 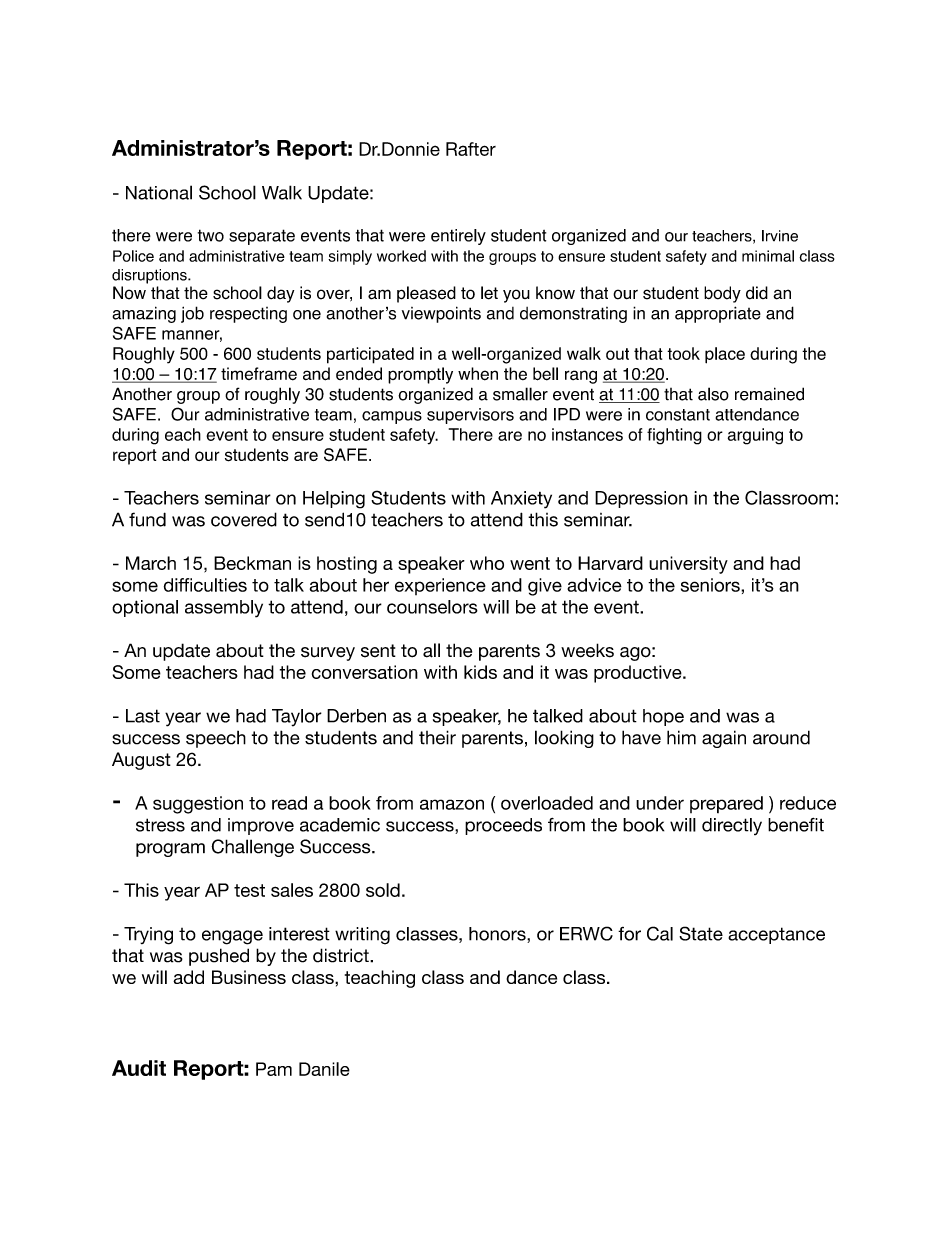 What do you see at coordinates (274, 1069) in the image?
I see `Pam` at bounding box center [274, 1069].
